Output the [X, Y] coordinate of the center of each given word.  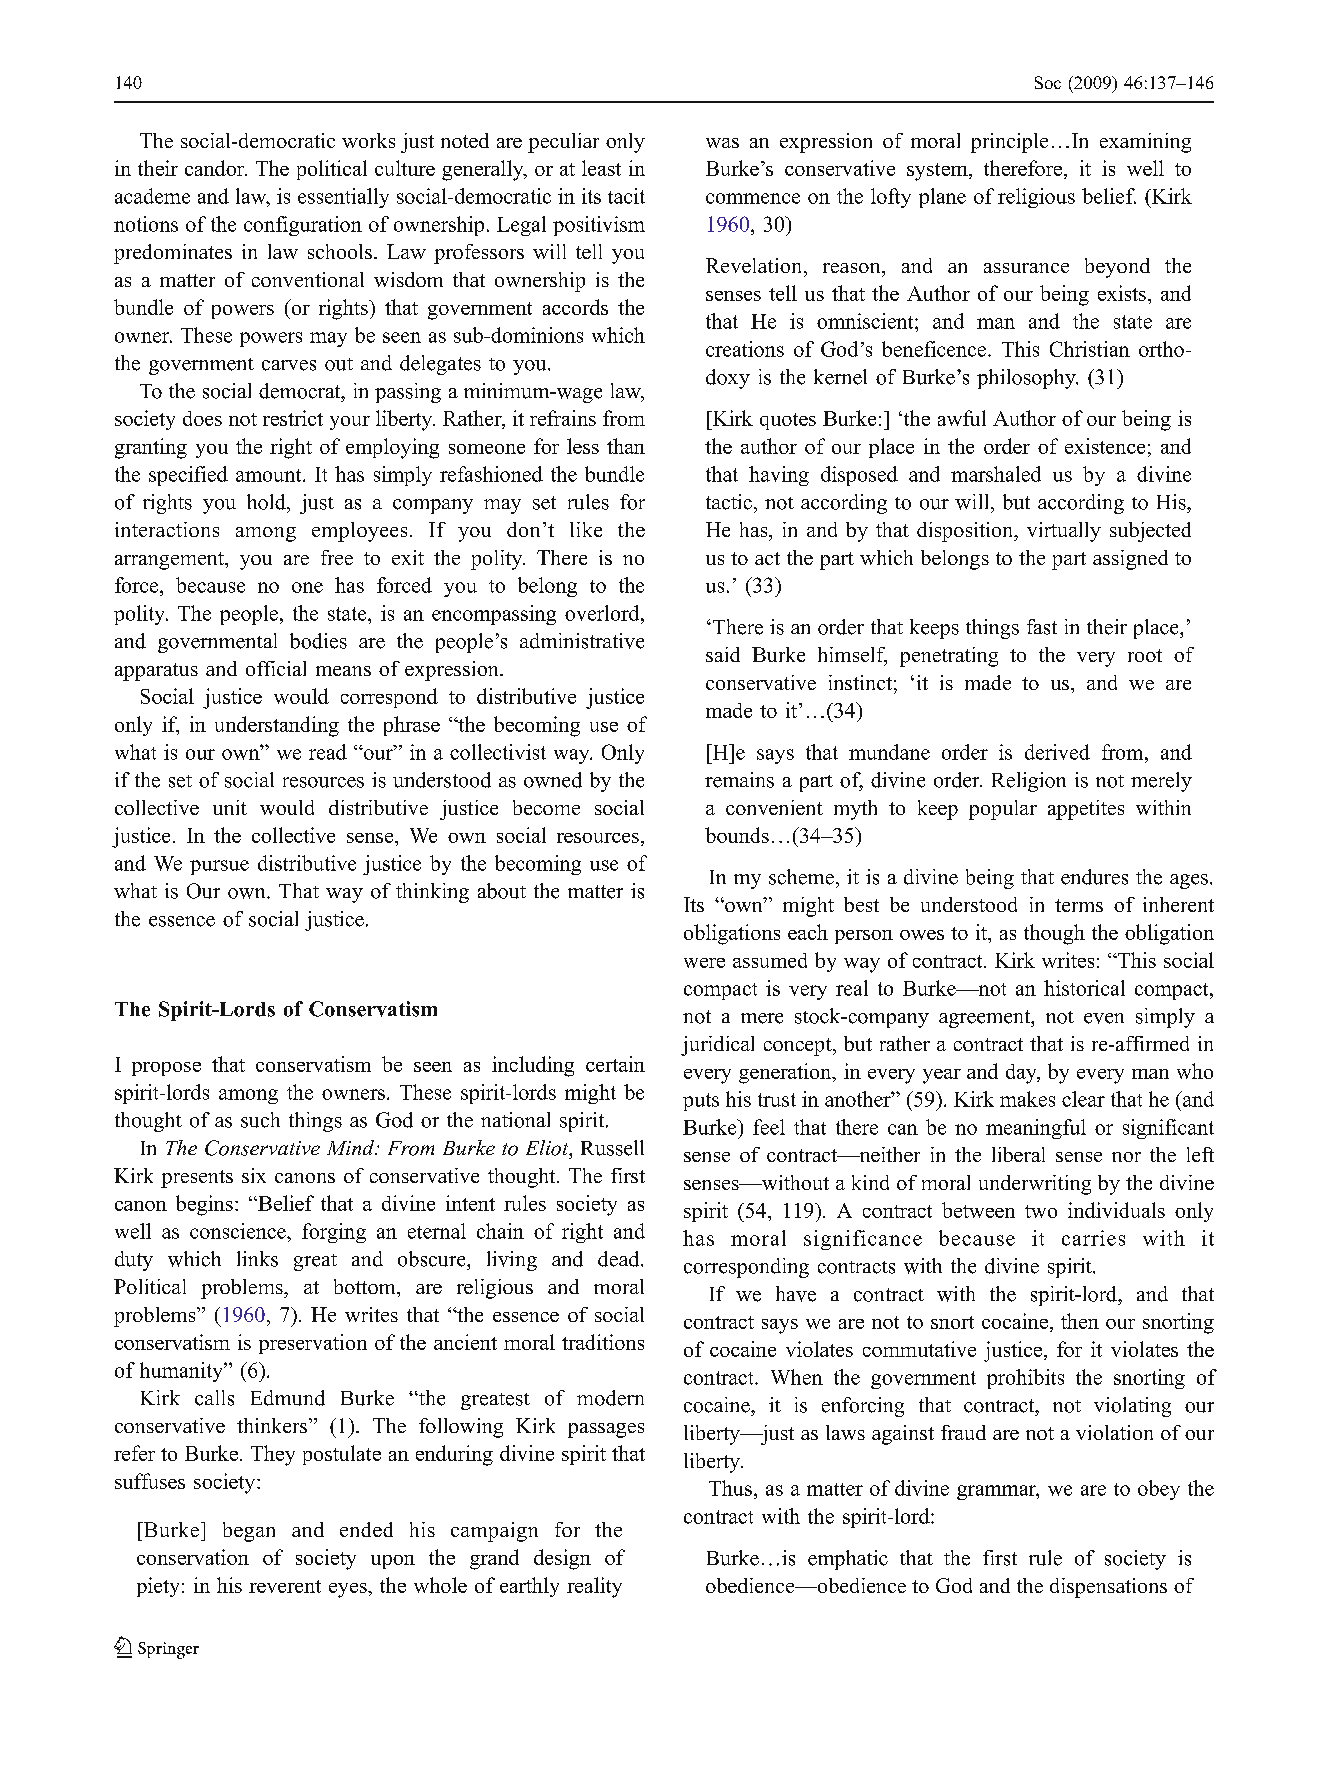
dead [620, 1259]
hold [267, 502]
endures [1094, 877]
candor [216, 168]
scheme [801, 877]
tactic [729, 502]
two [1041, 1211]
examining [1145, 143]
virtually [1064, 532]
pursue [219, 867]
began [249, 1532]
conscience [239, 1231]
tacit [626, 196]
